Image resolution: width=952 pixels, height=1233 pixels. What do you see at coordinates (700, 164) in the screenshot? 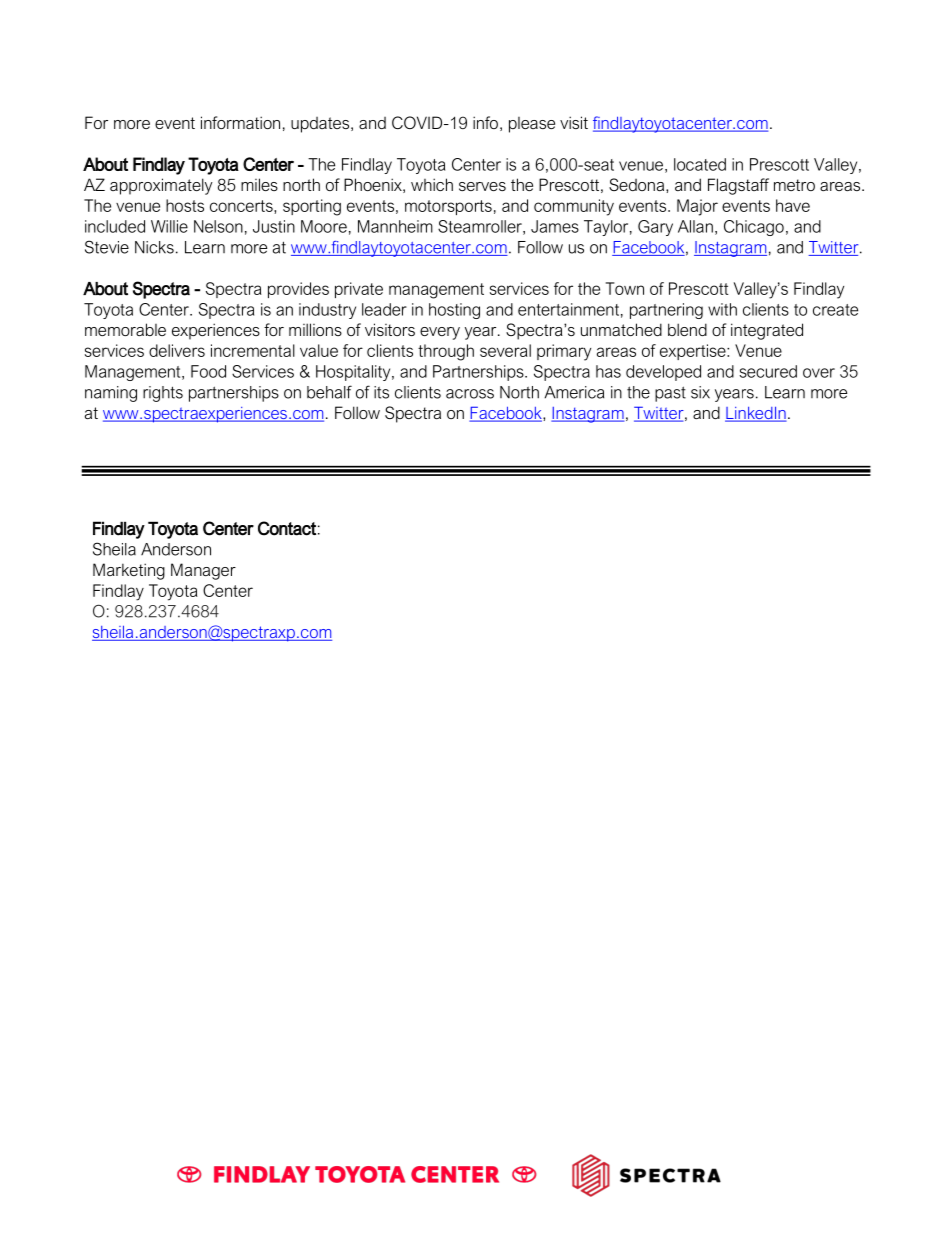
I see `located` at bounding box center [700, 164].
